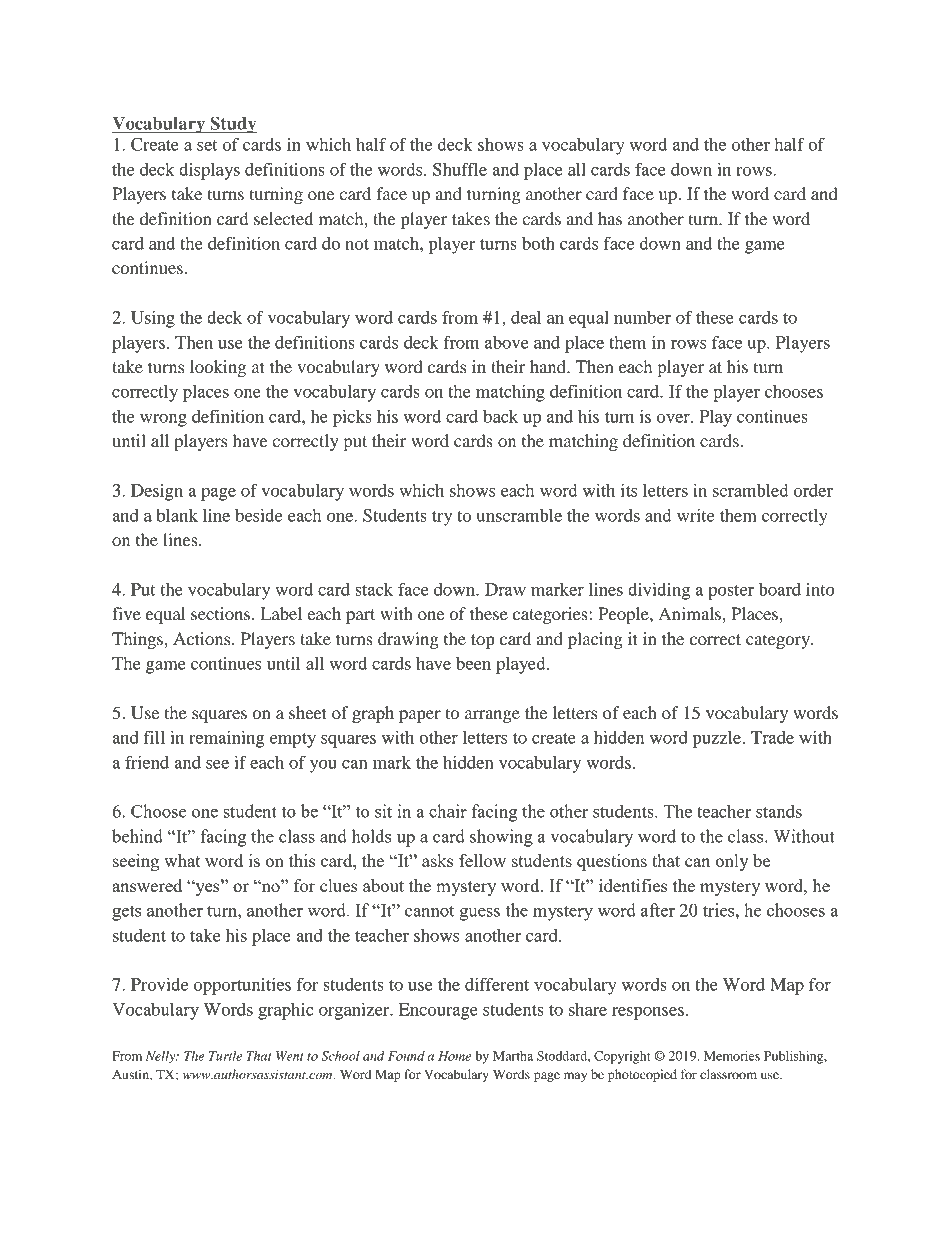 The image size is (952, 1233). What do you see at coordinates (218, 368) in the document?
I see `looking` at bounding box center [218, 368].
